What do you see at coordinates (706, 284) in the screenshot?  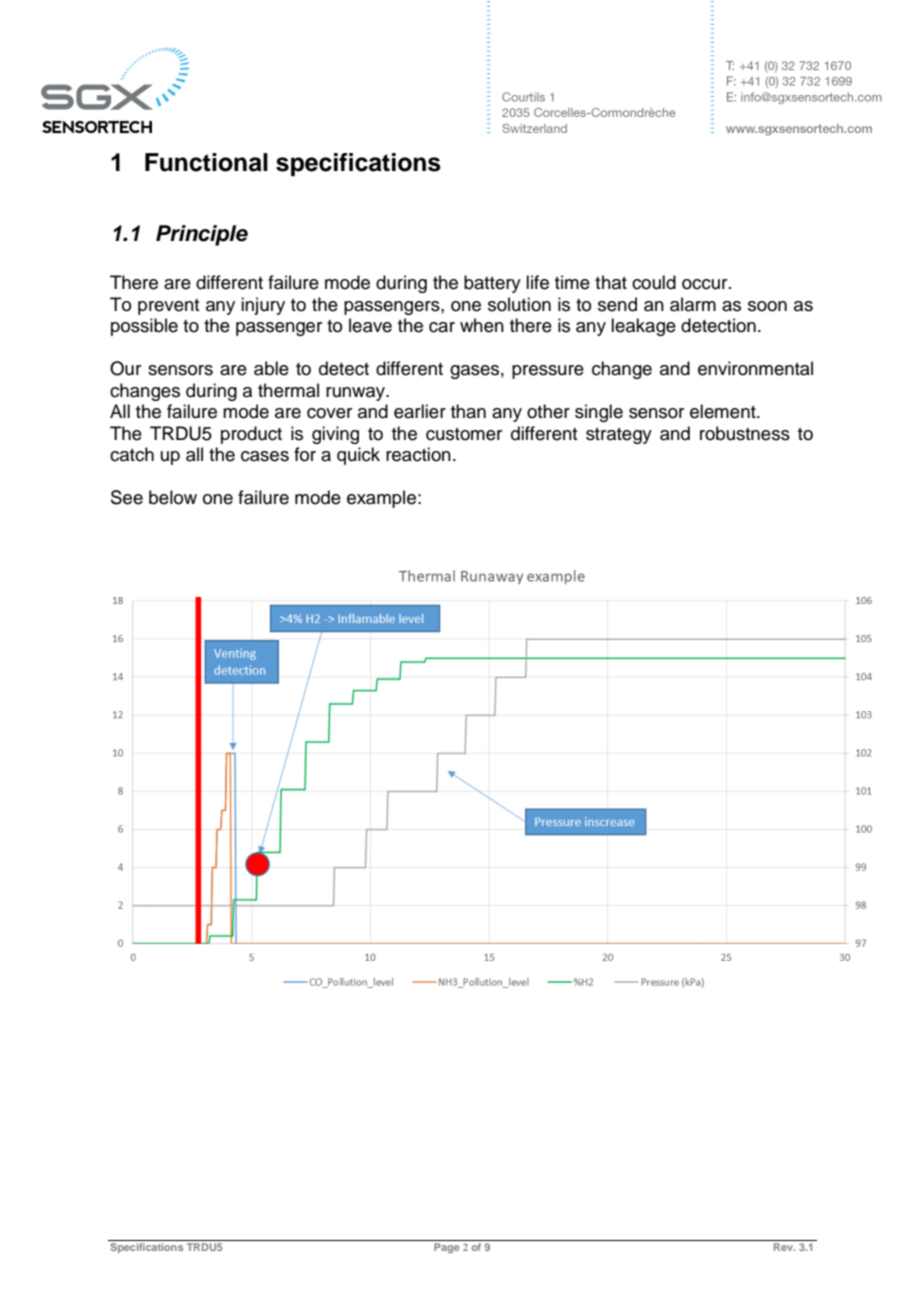 I see `occur` at bounding box center [706, 284].
